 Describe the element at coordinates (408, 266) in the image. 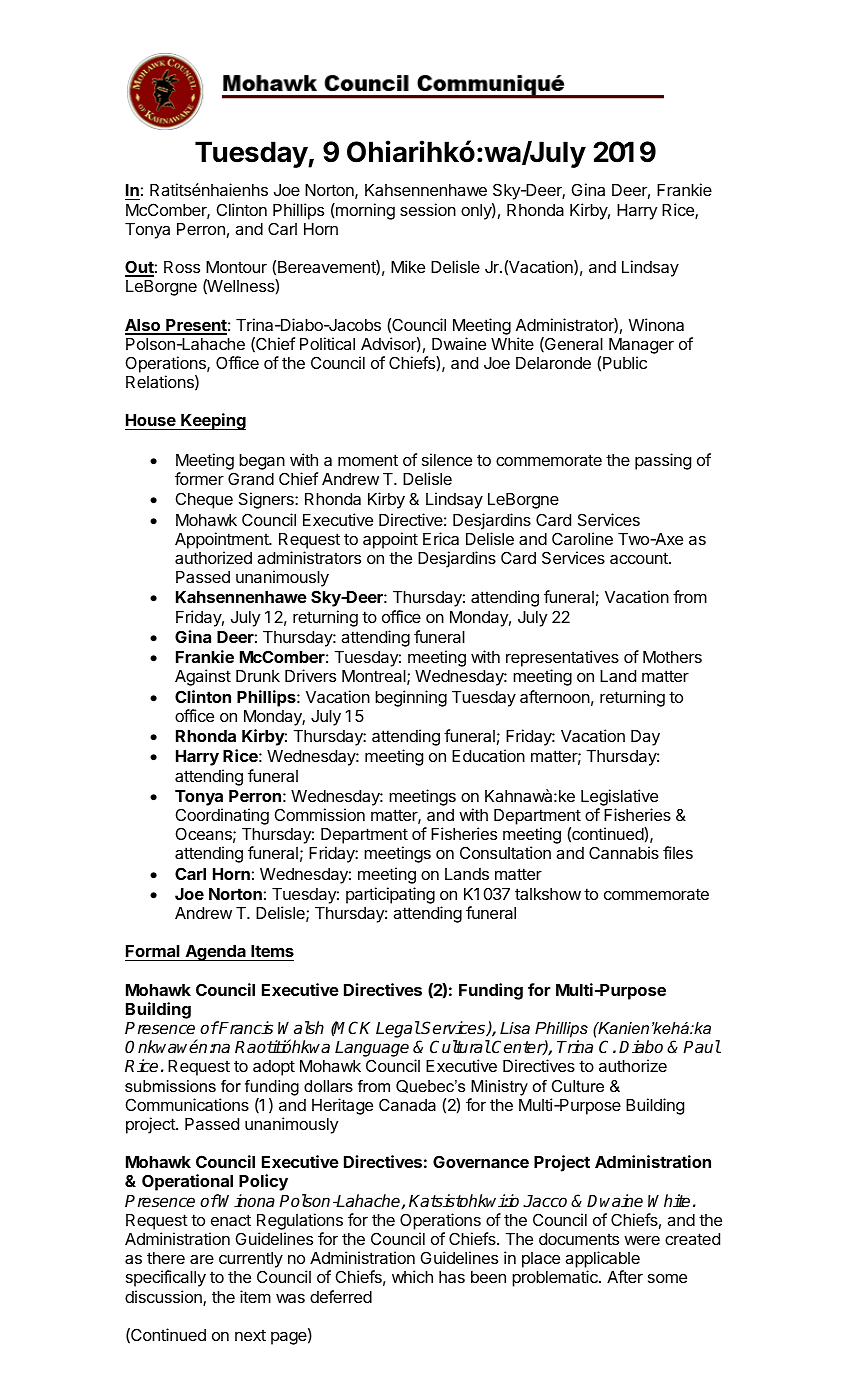

I see `Mike` at that location.
